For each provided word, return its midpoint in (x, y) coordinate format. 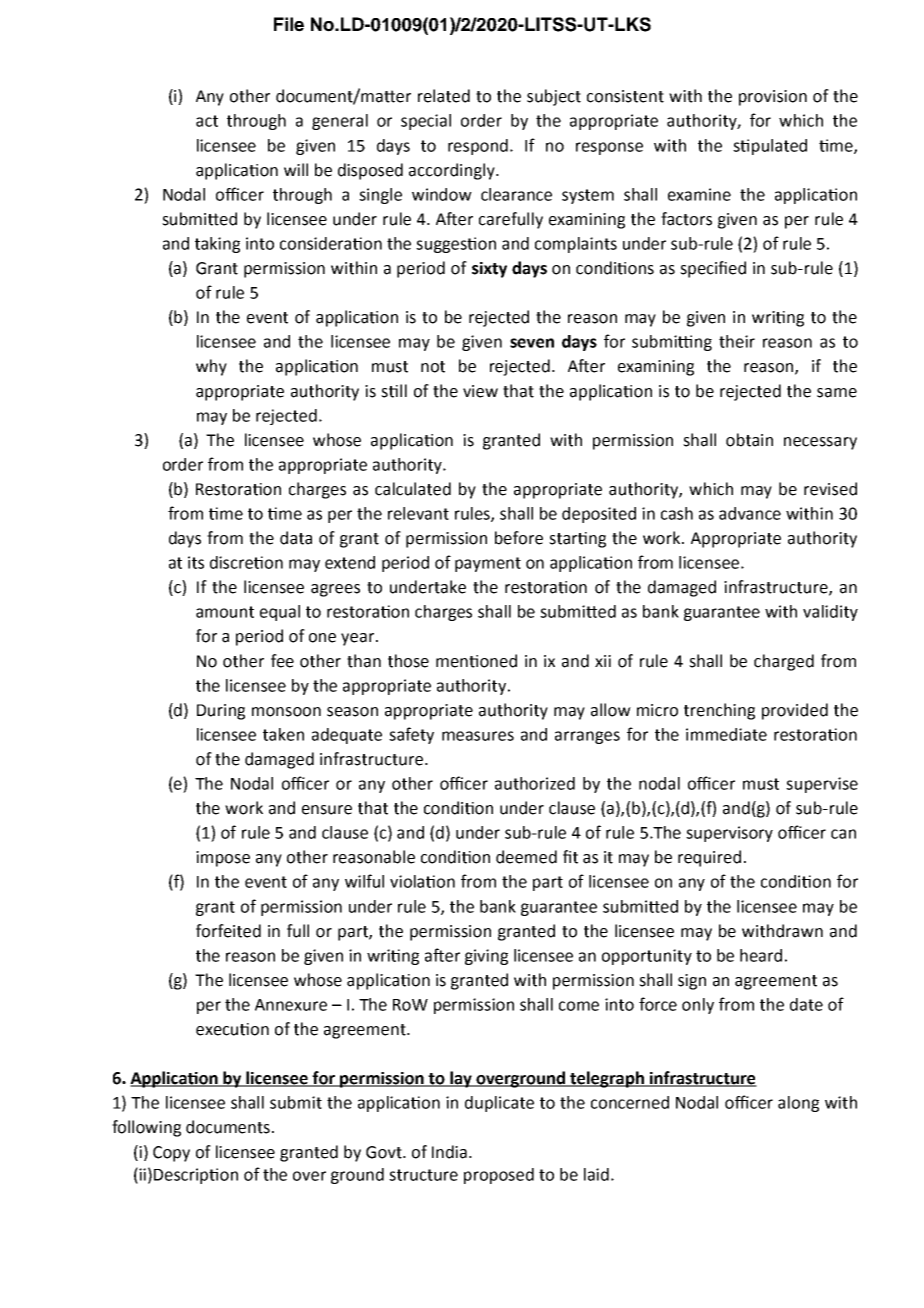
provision (773, 98)
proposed (499, 1176)
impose (223, 859)
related (444, 96)
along (798, 1104)
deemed (526, 857)
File (289, 24)
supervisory (729, 834)
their (737, 341)
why (211, 367)
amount (225, 612)
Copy (171, 1154)
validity (830, 613)
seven (532, 343)
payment (488, 564)
